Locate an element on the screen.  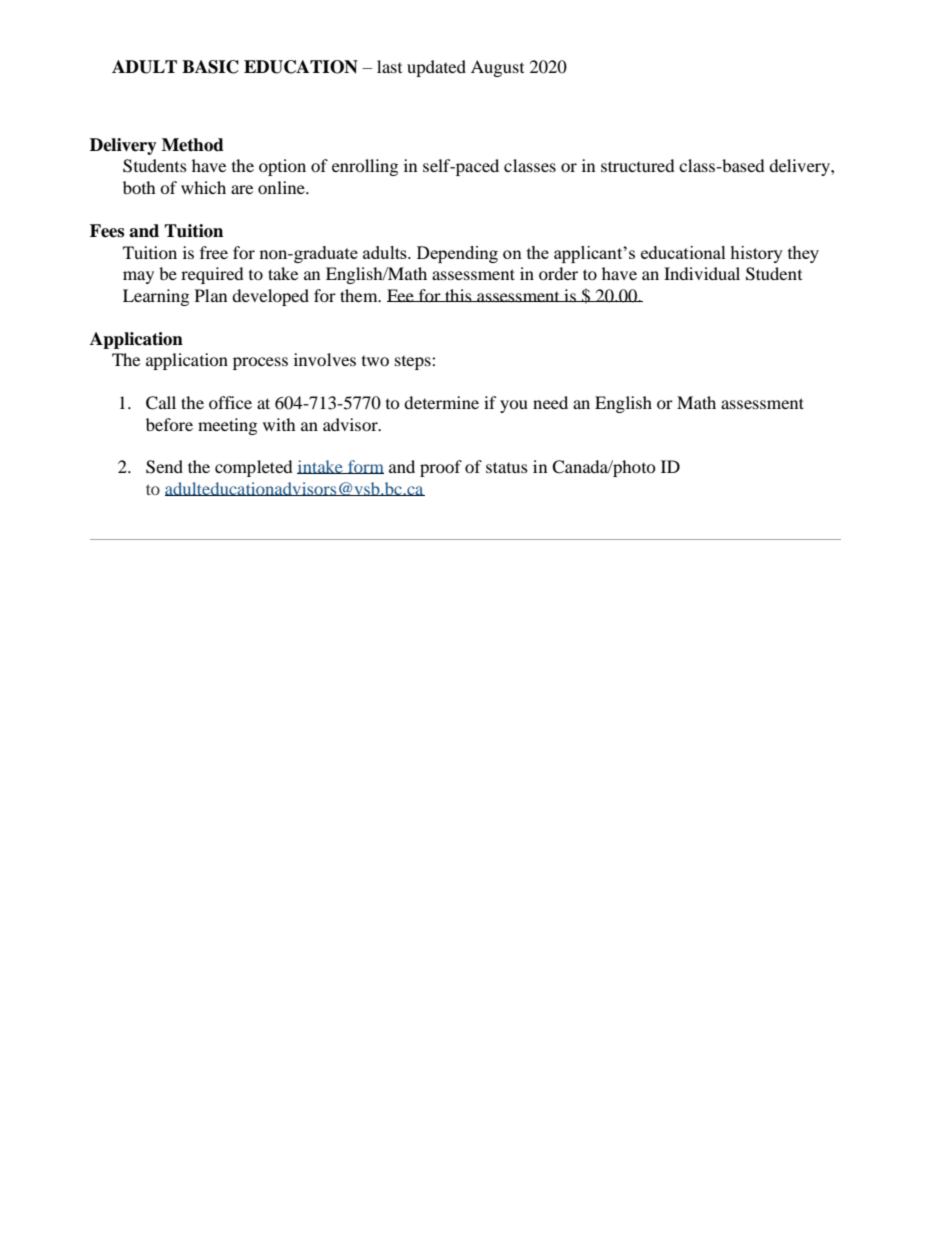
which is located at coordinates (203, 187).
